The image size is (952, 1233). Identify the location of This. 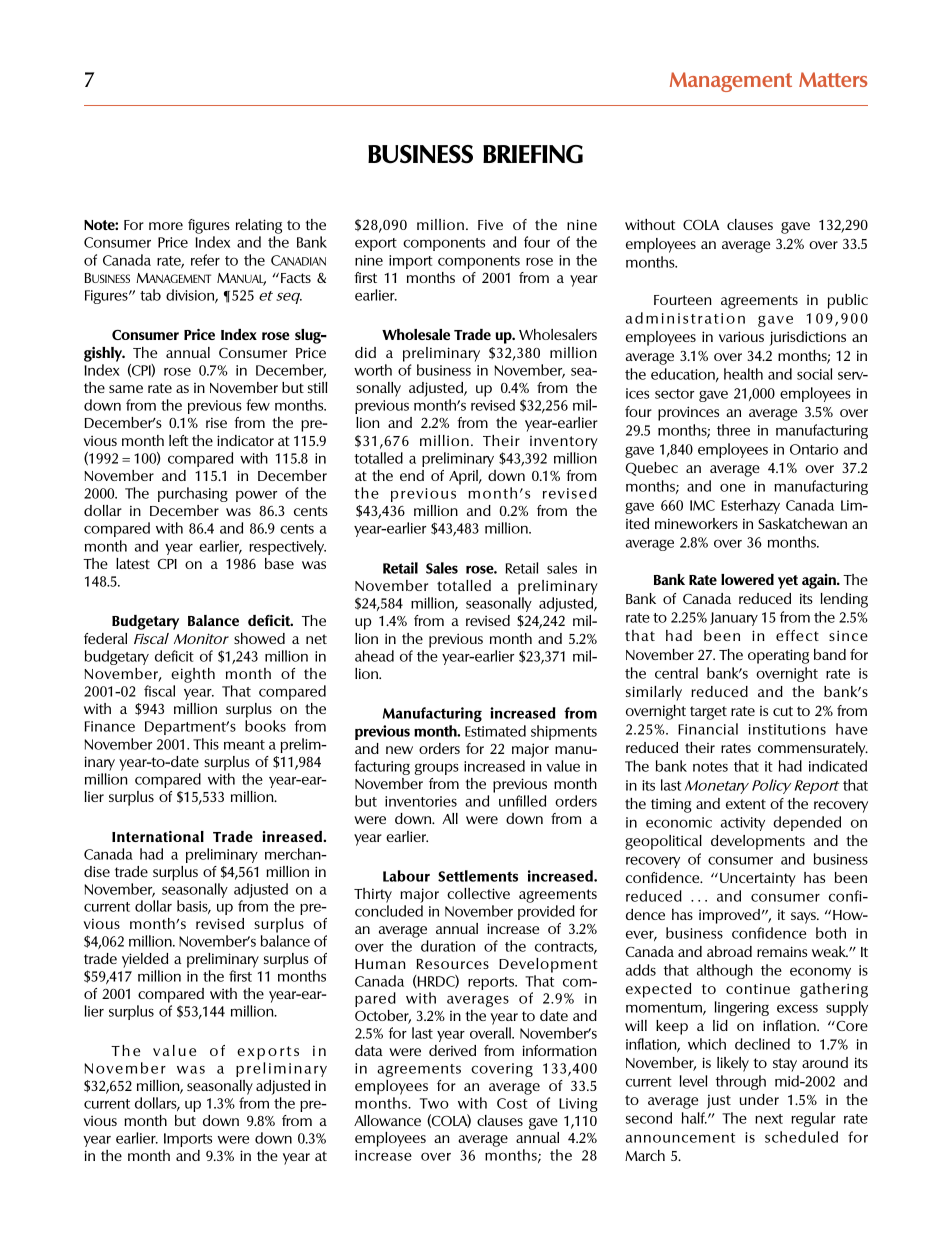
(206, 744).
